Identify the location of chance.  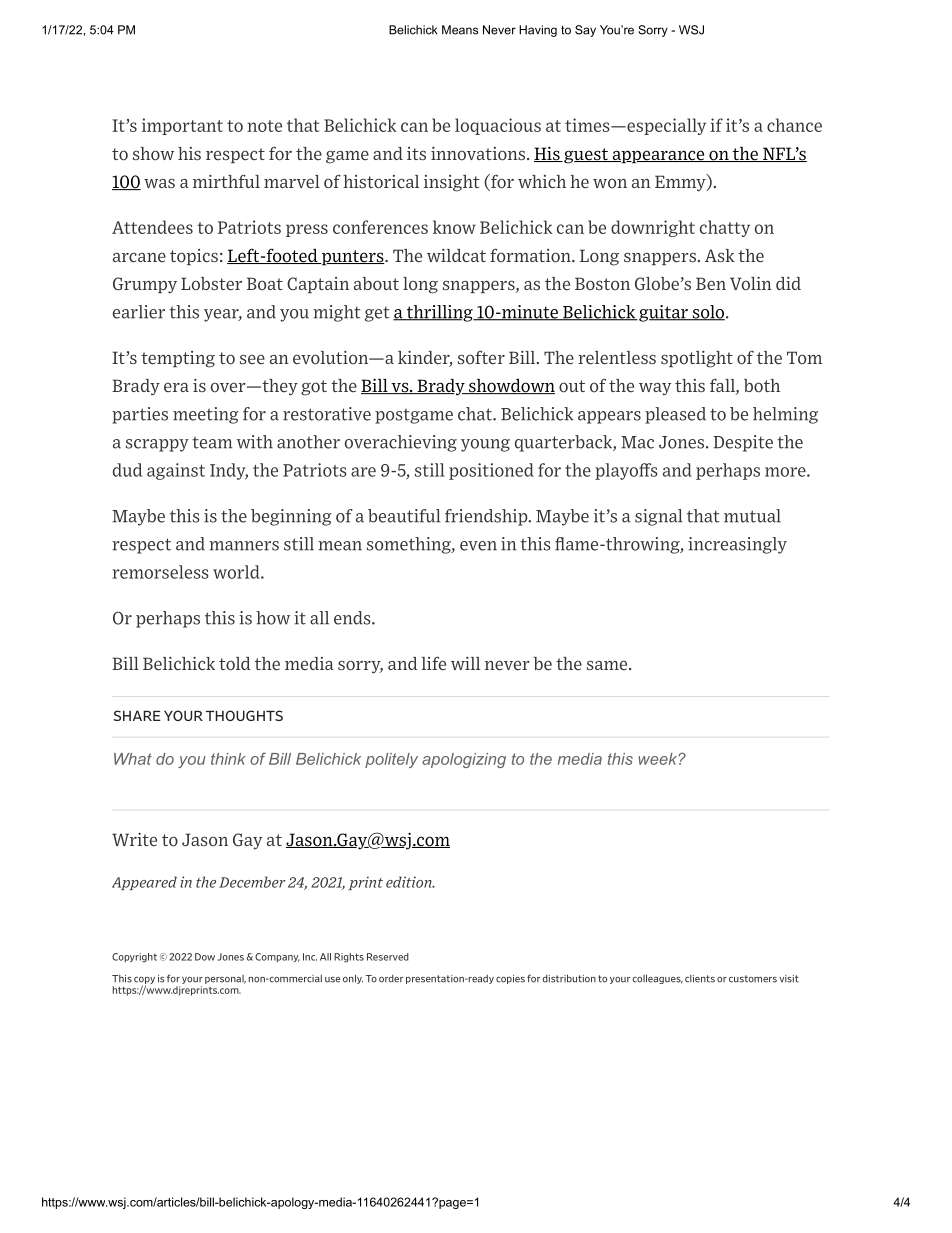
(794, 125).
